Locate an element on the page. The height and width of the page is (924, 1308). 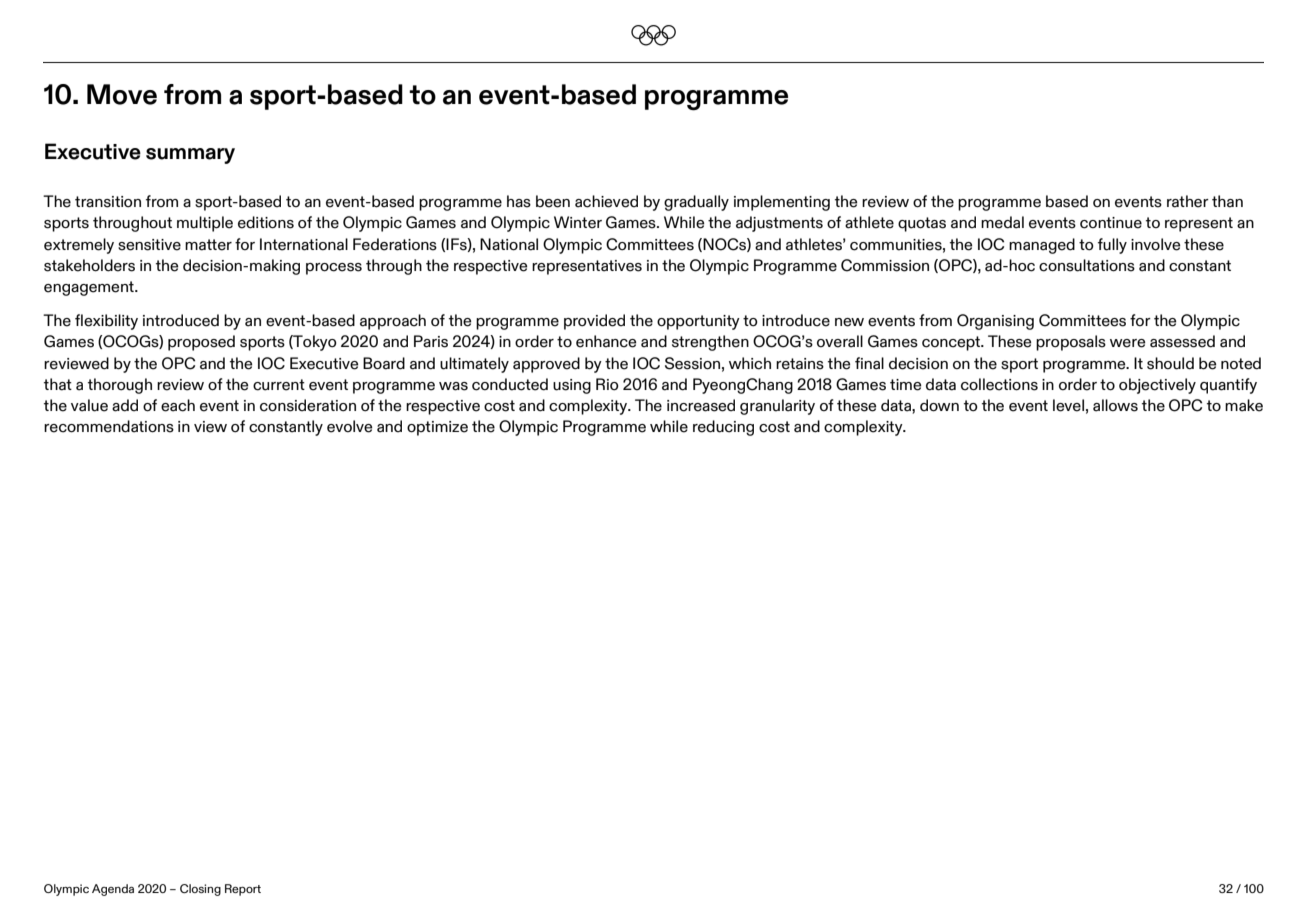
proposals is located at coordinates (1071, 343).
